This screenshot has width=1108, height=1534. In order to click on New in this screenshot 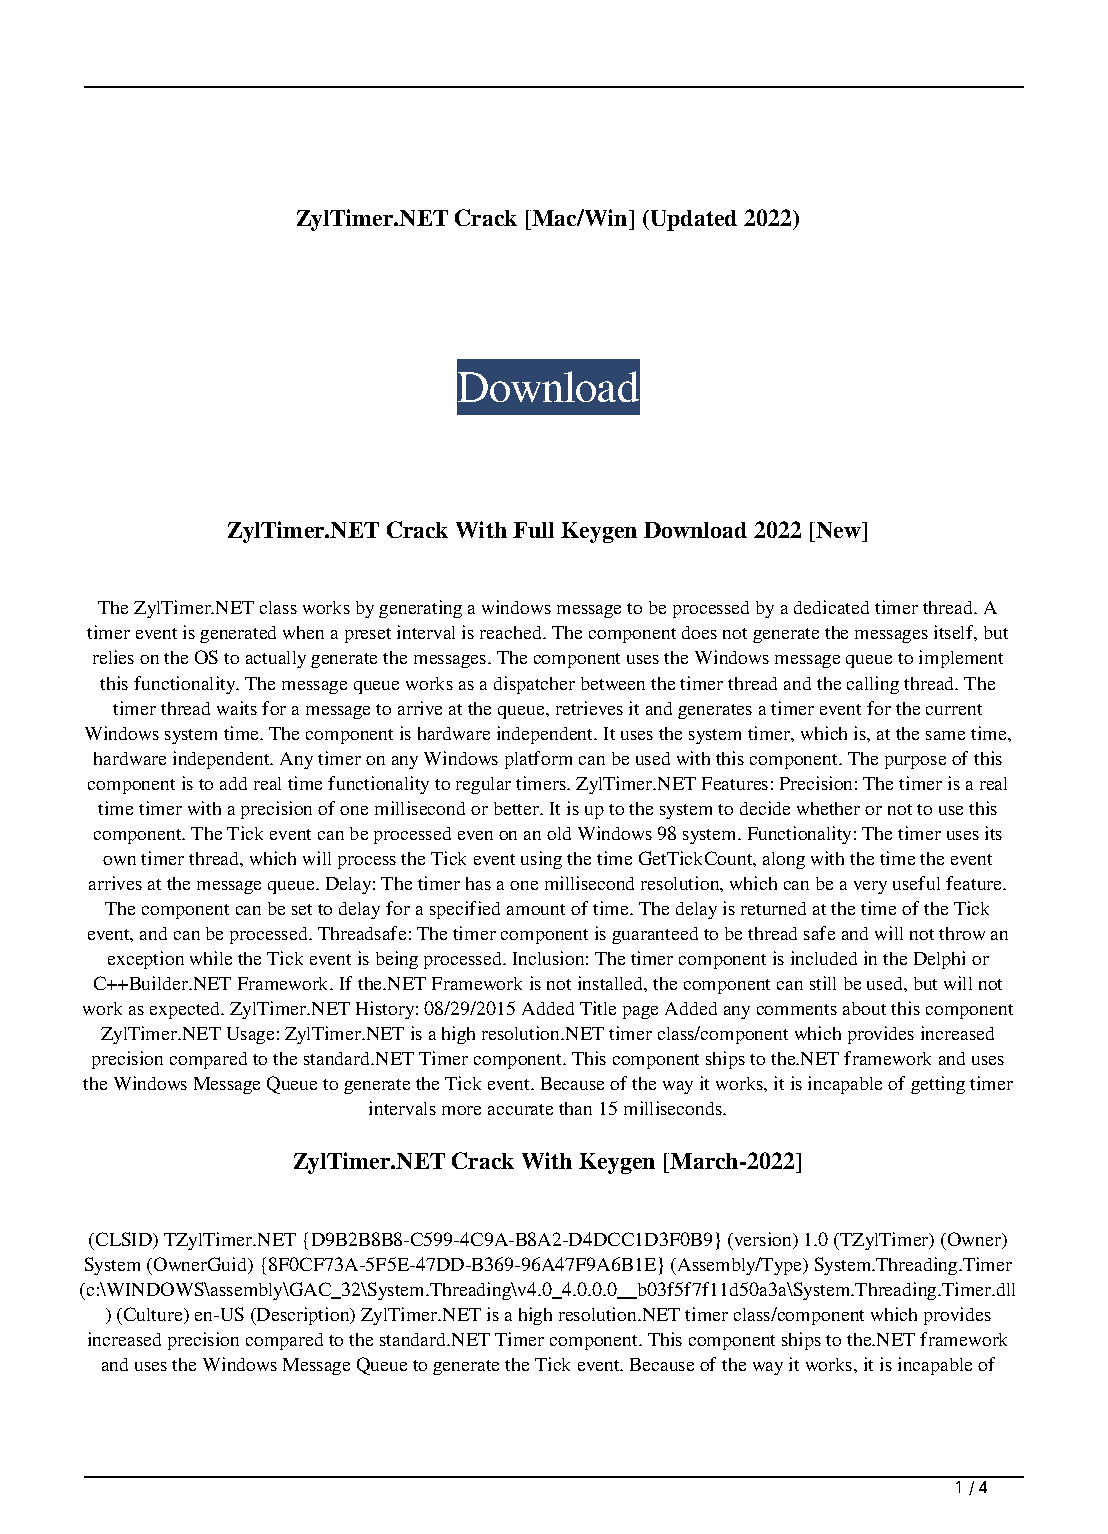, I will do `click(838, 532)`.
